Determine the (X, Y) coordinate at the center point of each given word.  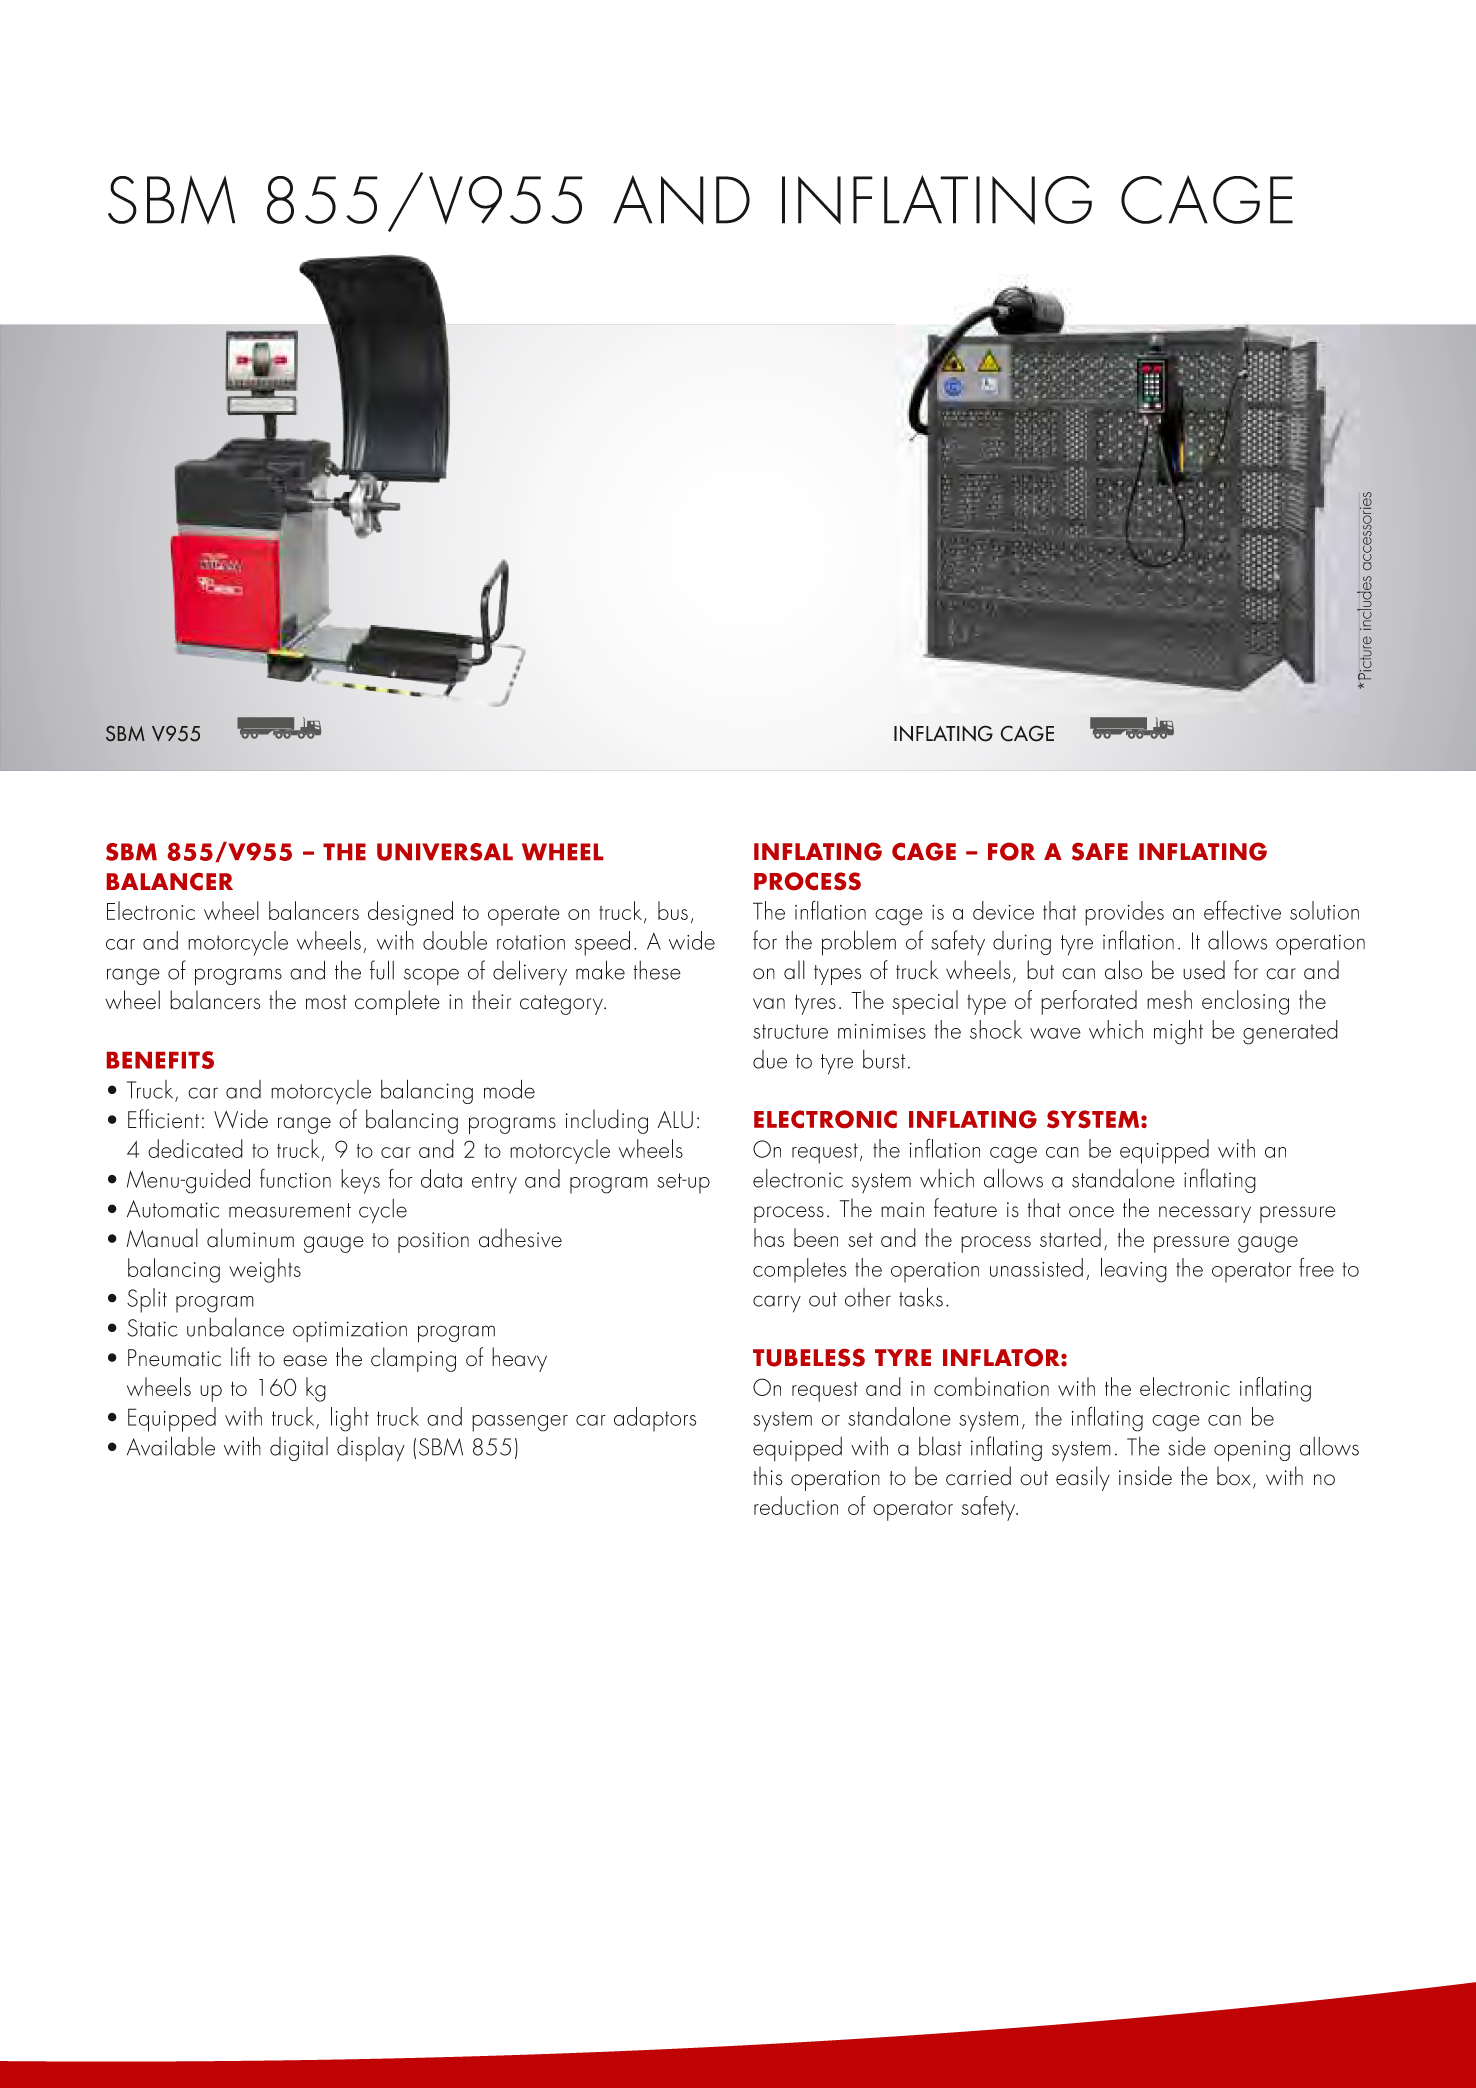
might (1178, 1032)
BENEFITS (160, 1060)
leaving (1134, 1270)
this (767, 1476)
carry (777, 1304)
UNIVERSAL (445, 852)
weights (265, 1270)
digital (299, 1449)
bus (673, 910)
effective (1242, 910)
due (770, 1059)
